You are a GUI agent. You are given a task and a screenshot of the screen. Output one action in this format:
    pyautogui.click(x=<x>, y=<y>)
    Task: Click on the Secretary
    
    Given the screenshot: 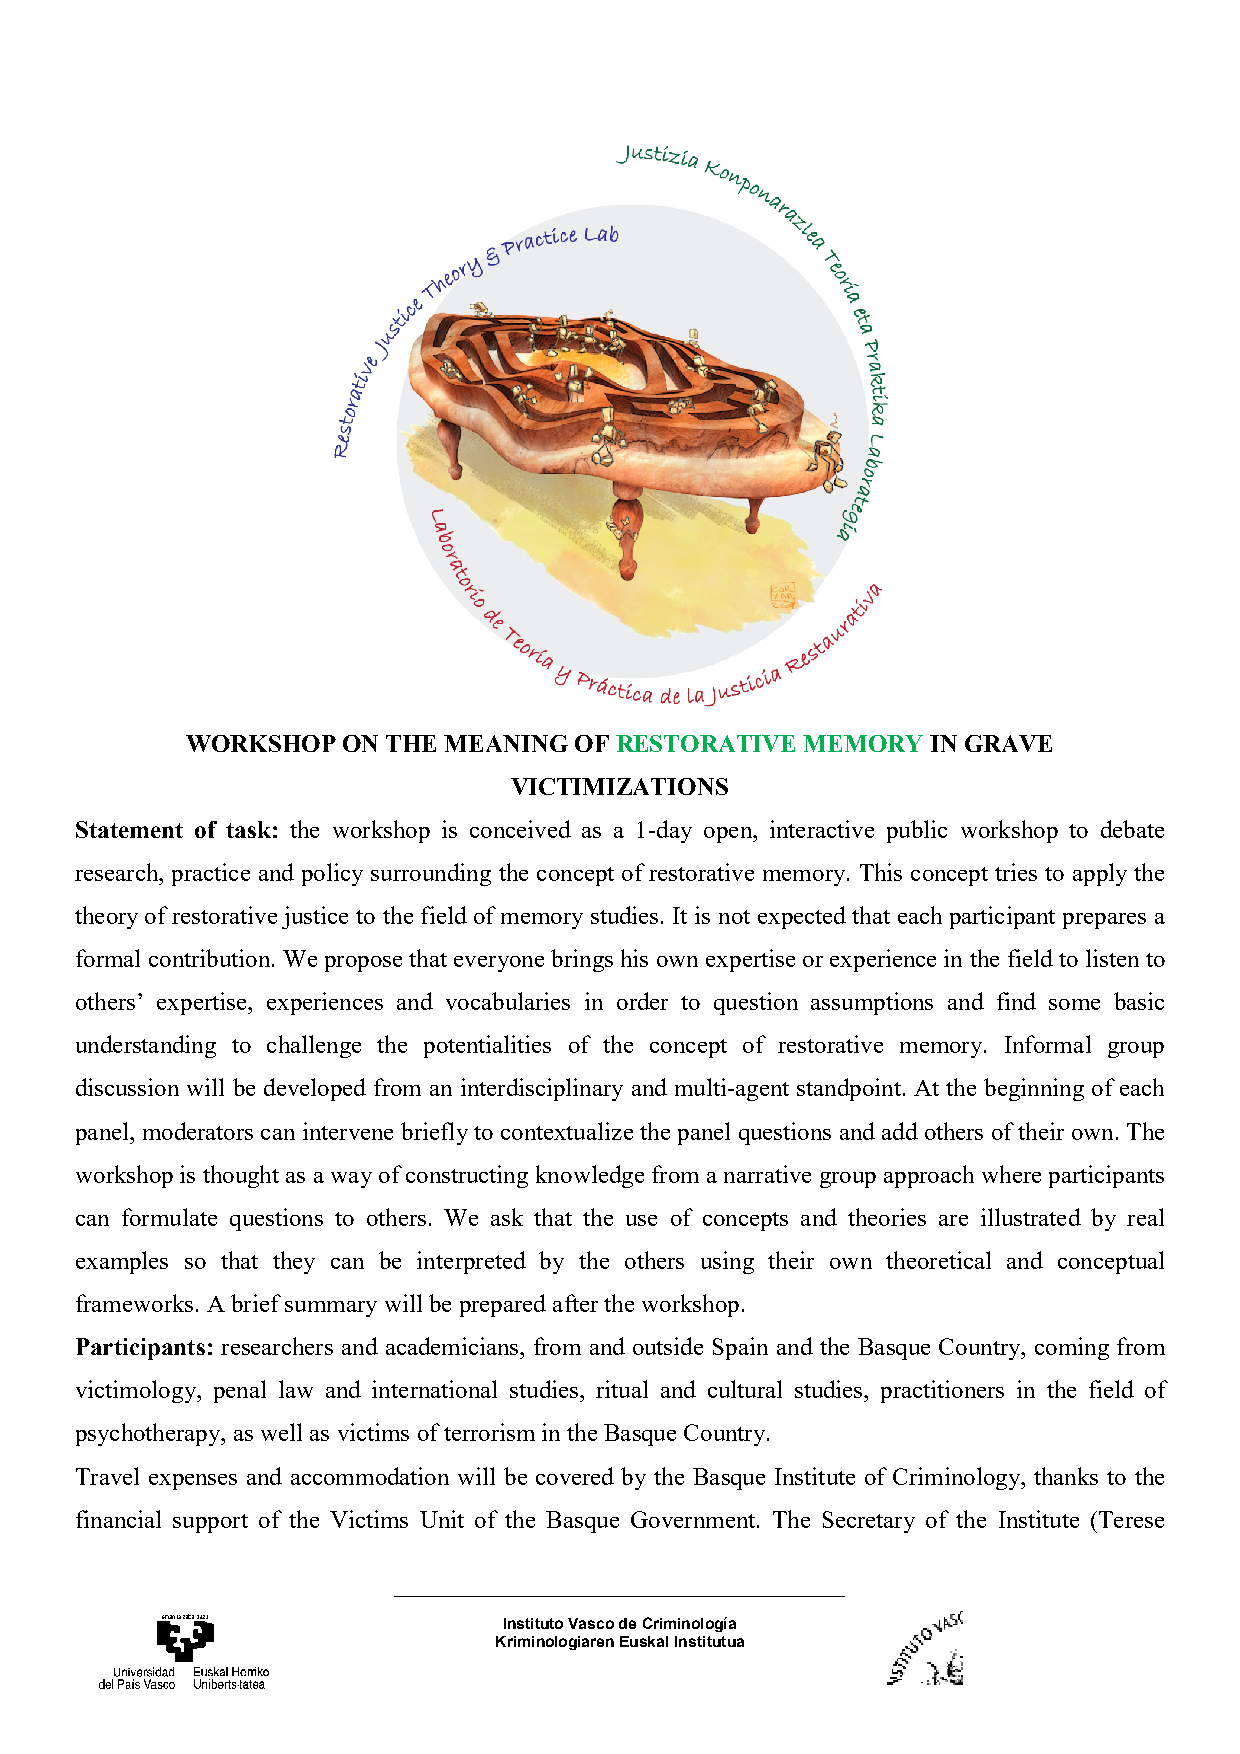 What is the action you would take?
    pyautogui.click(x=869, y=1522)
